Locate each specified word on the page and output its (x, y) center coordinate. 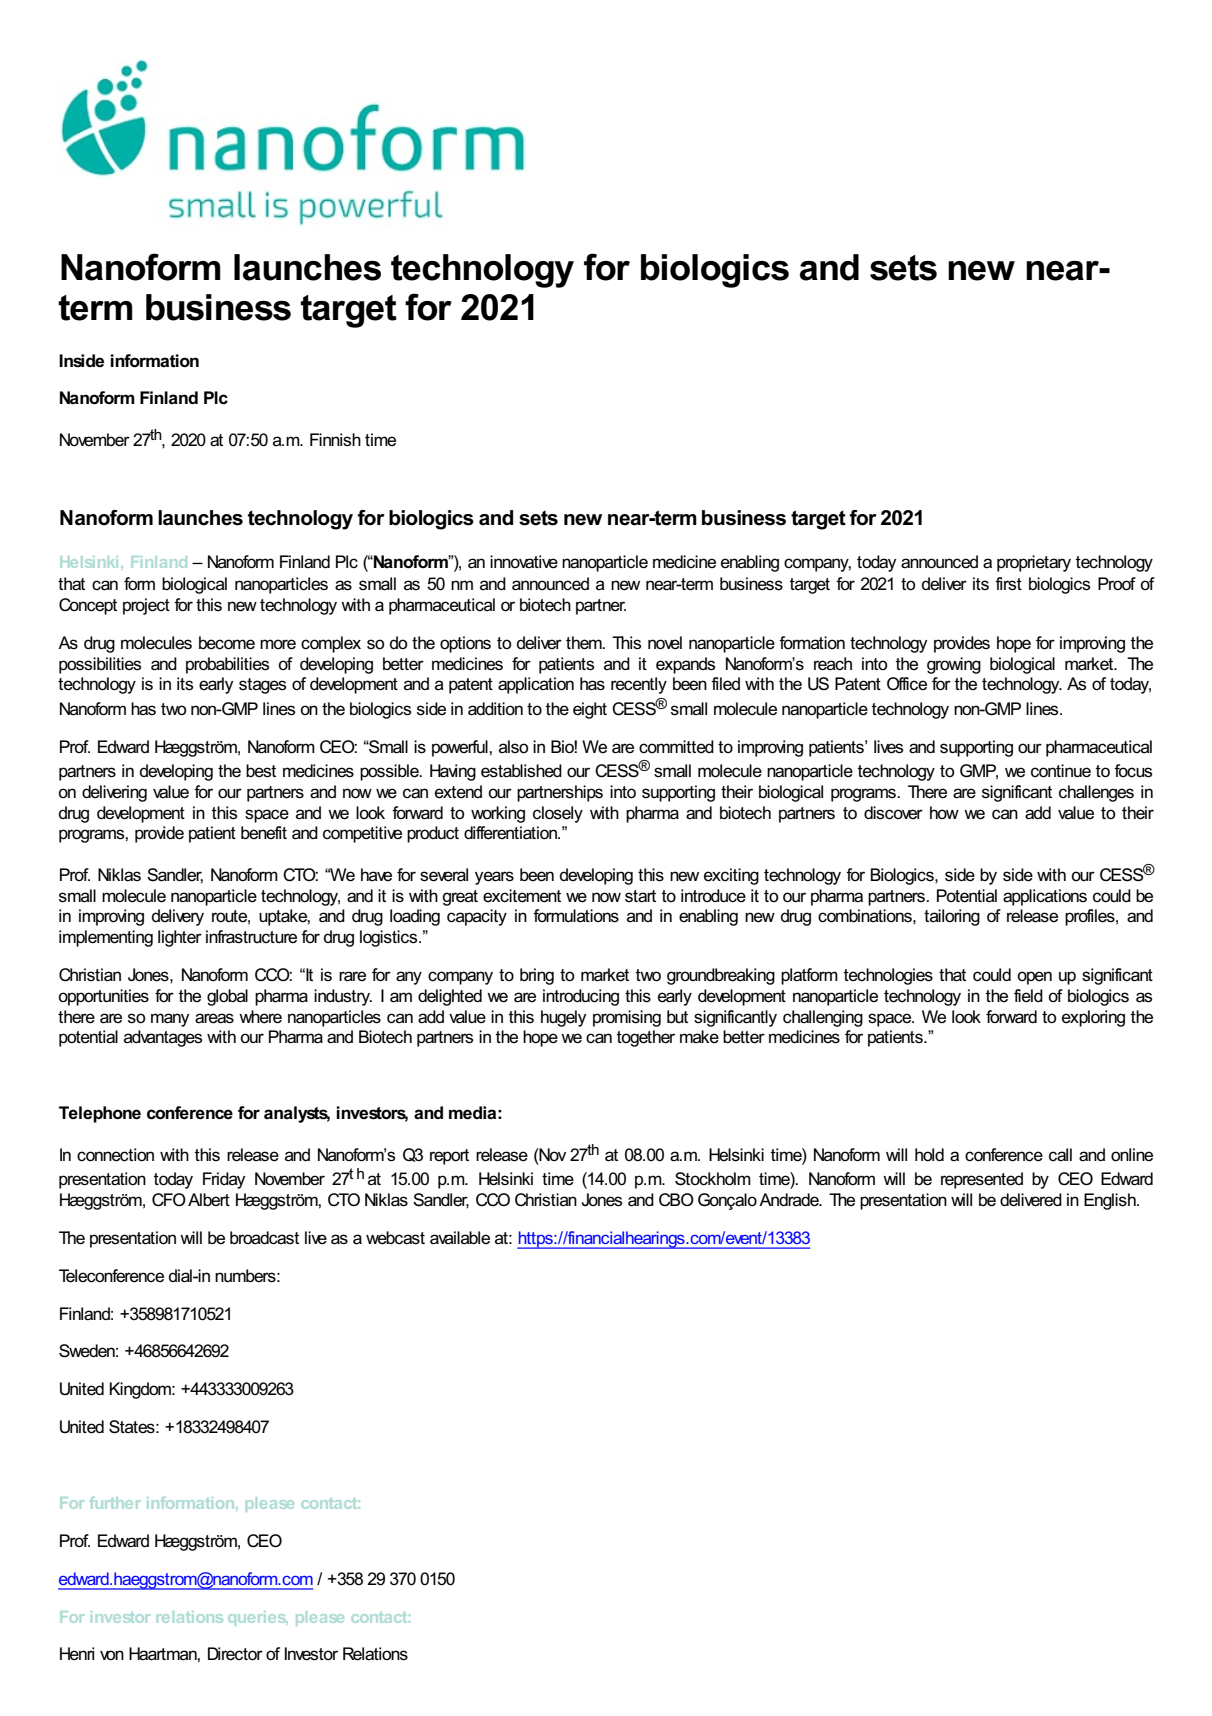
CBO (676, 1200)
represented (982, 1180)
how (944, 812)
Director (235, 1654)
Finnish (335, 440)
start (640, 896)
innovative (524, 562)
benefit (264, 832)
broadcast (264, 1238)
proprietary (1034, 563)
